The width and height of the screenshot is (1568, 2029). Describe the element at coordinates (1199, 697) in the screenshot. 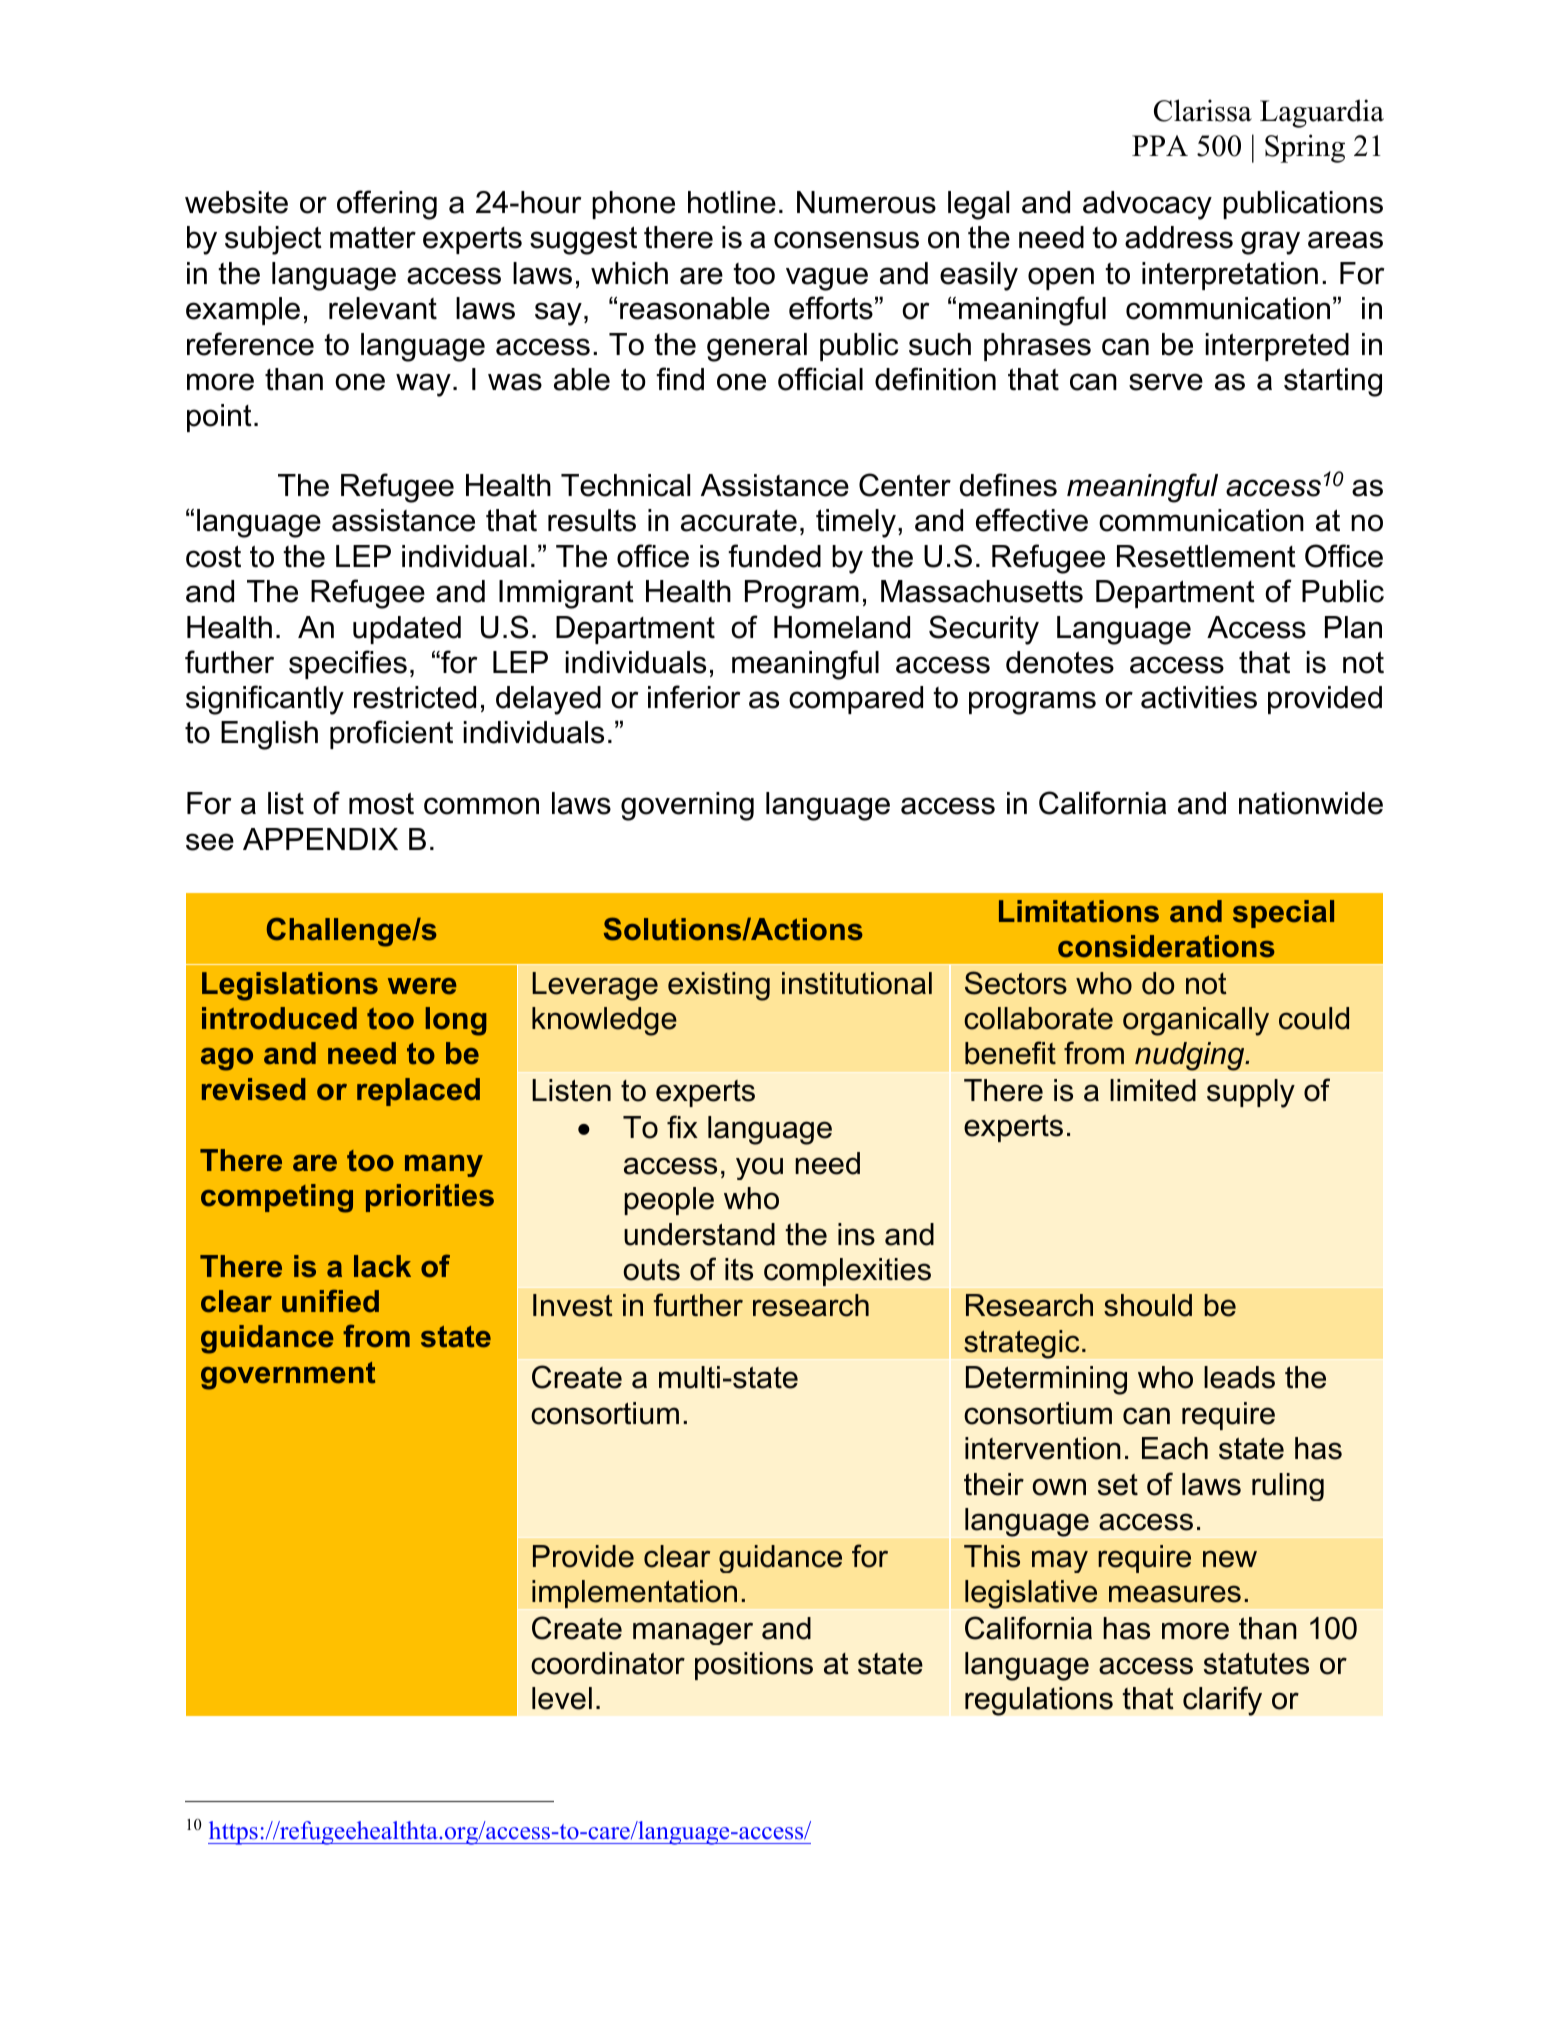

I see `activities` at that location.
